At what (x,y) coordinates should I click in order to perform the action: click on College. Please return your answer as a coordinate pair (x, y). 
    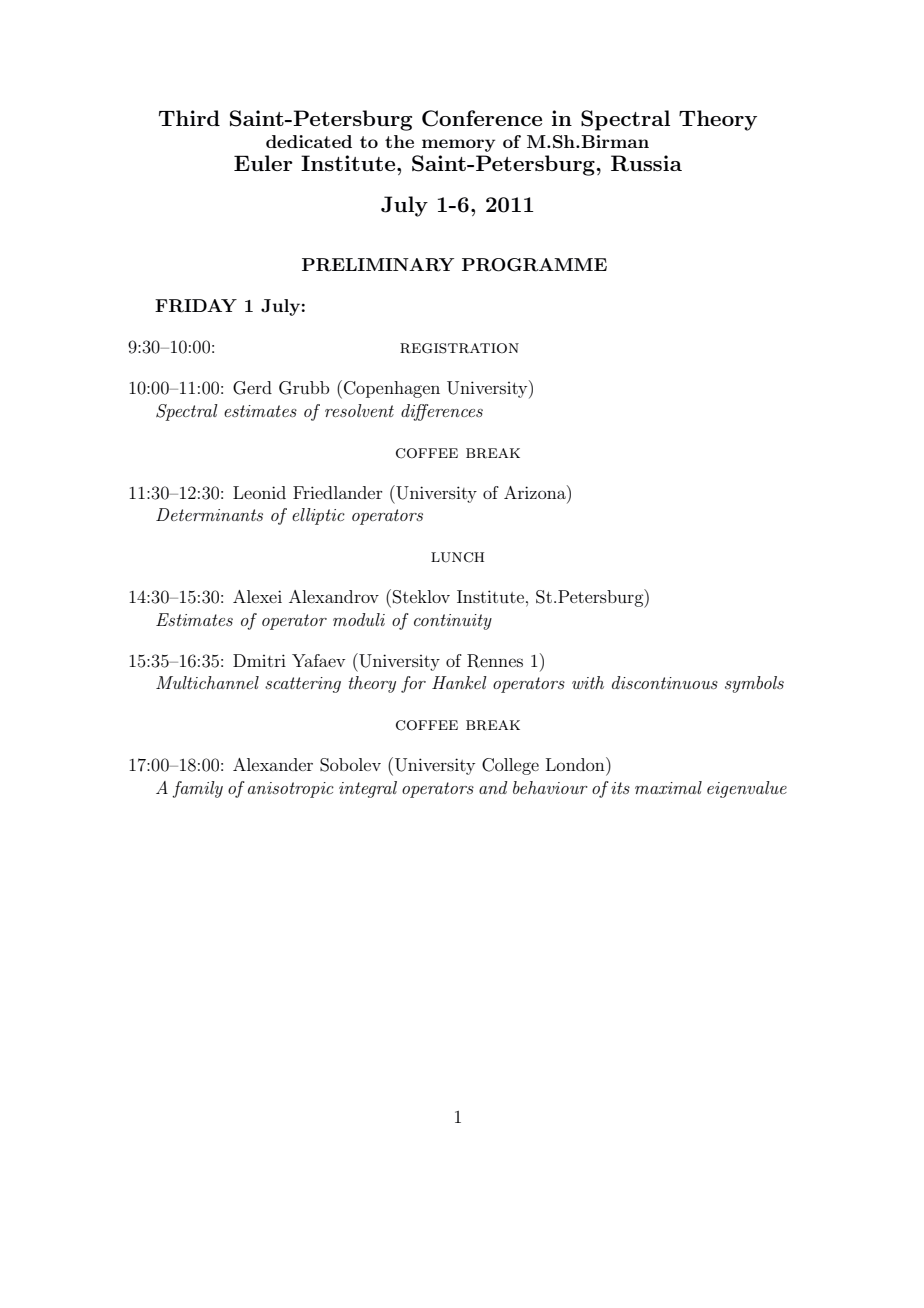
    Looking at the image, I should click on (510, 766).
